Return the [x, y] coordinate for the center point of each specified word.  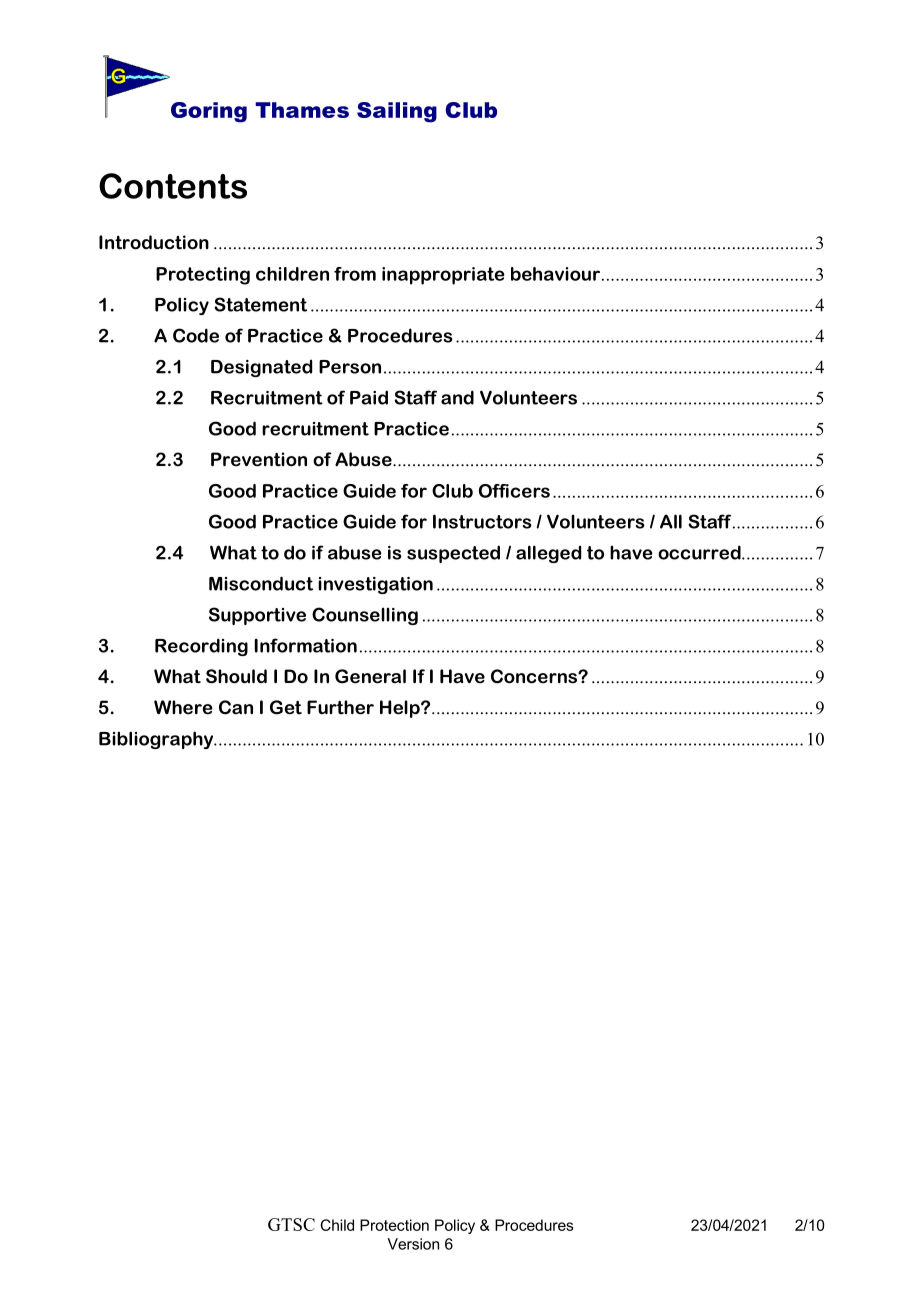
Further [340, 707]
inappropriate [443, 276]
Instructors [482, 521]
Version [413, 1244]
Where [183, 707]
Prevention [259, 459]
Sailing [397, 112]
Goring [209, 112]
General [370, 676]
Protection [394, 1225]
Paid [369, 397]
